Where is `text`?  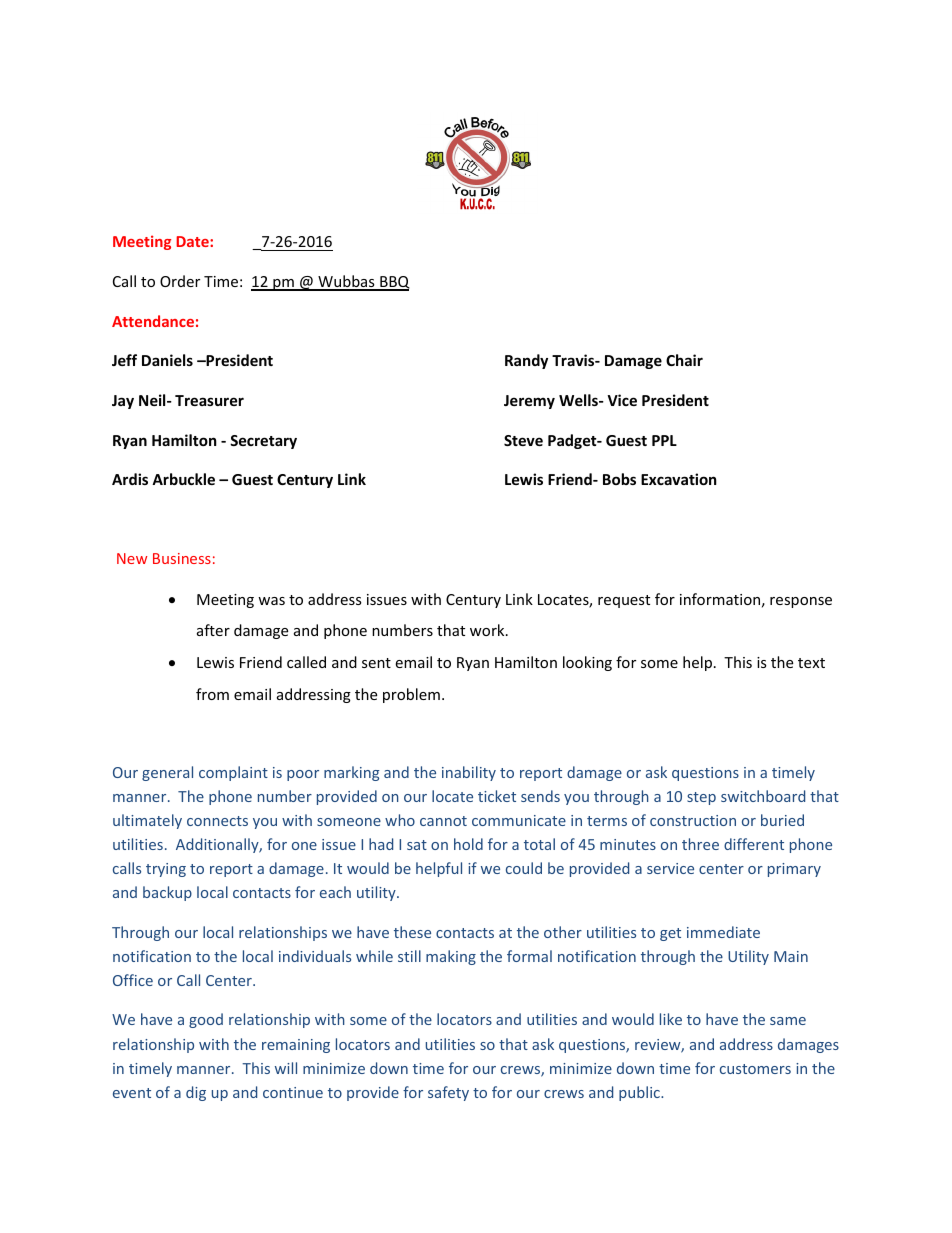 text is located at coordinates (811, 663).
